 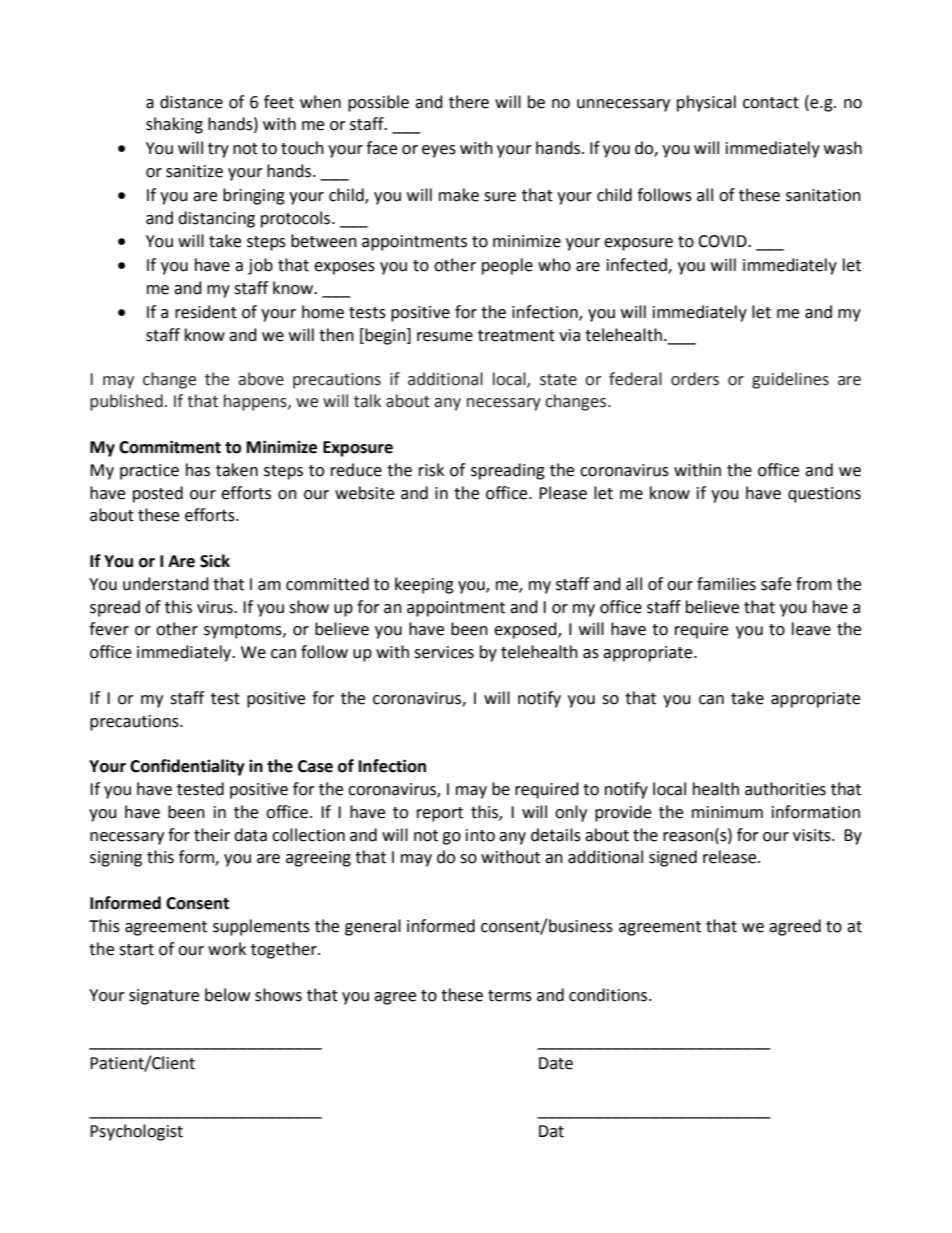 I want to click on shaking, so click(x=174, y=125).
